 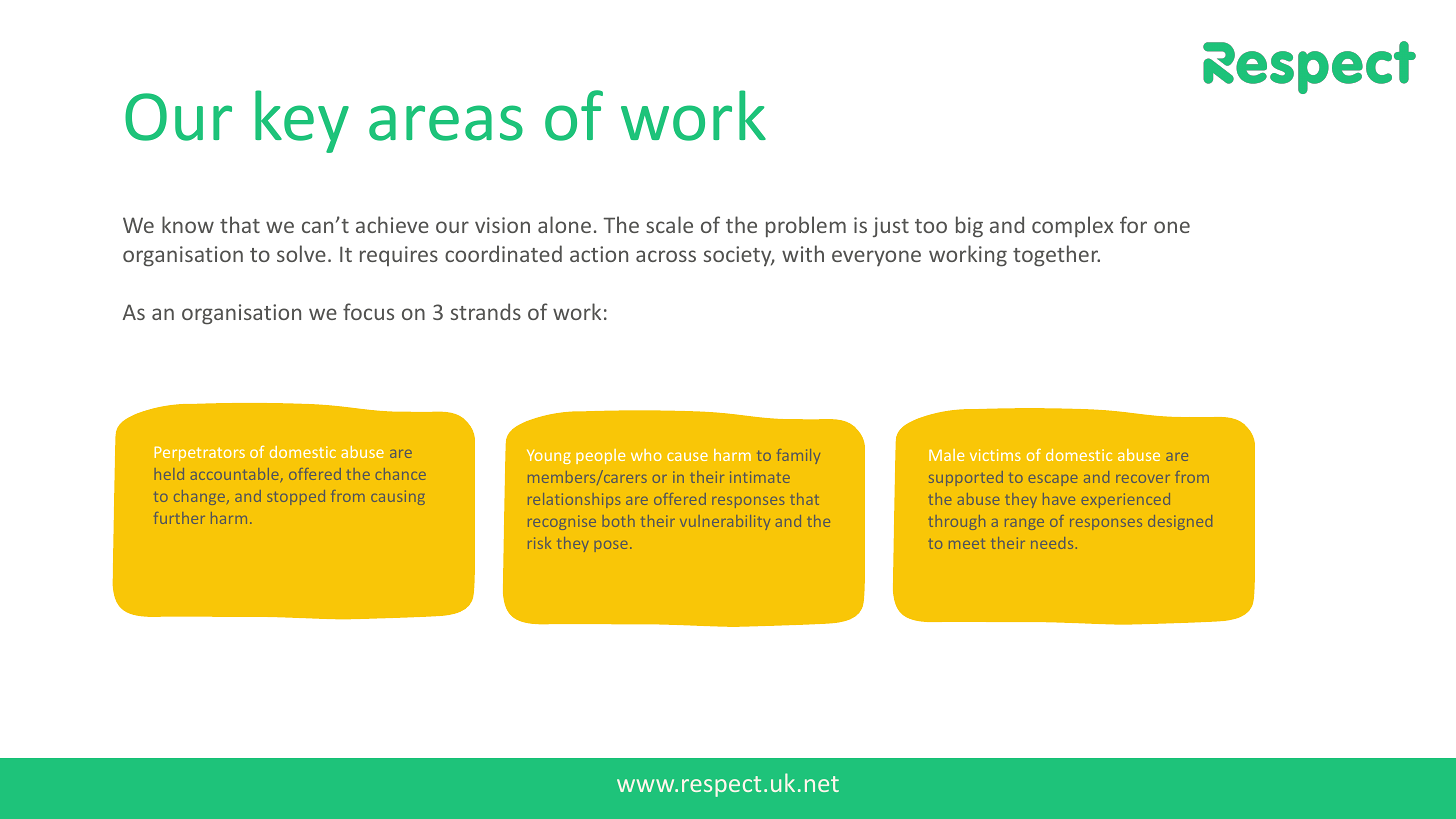 What do you see at coordinates (302, 121) in the screenshot?
I see `key` at bounding box center [302, 121].
